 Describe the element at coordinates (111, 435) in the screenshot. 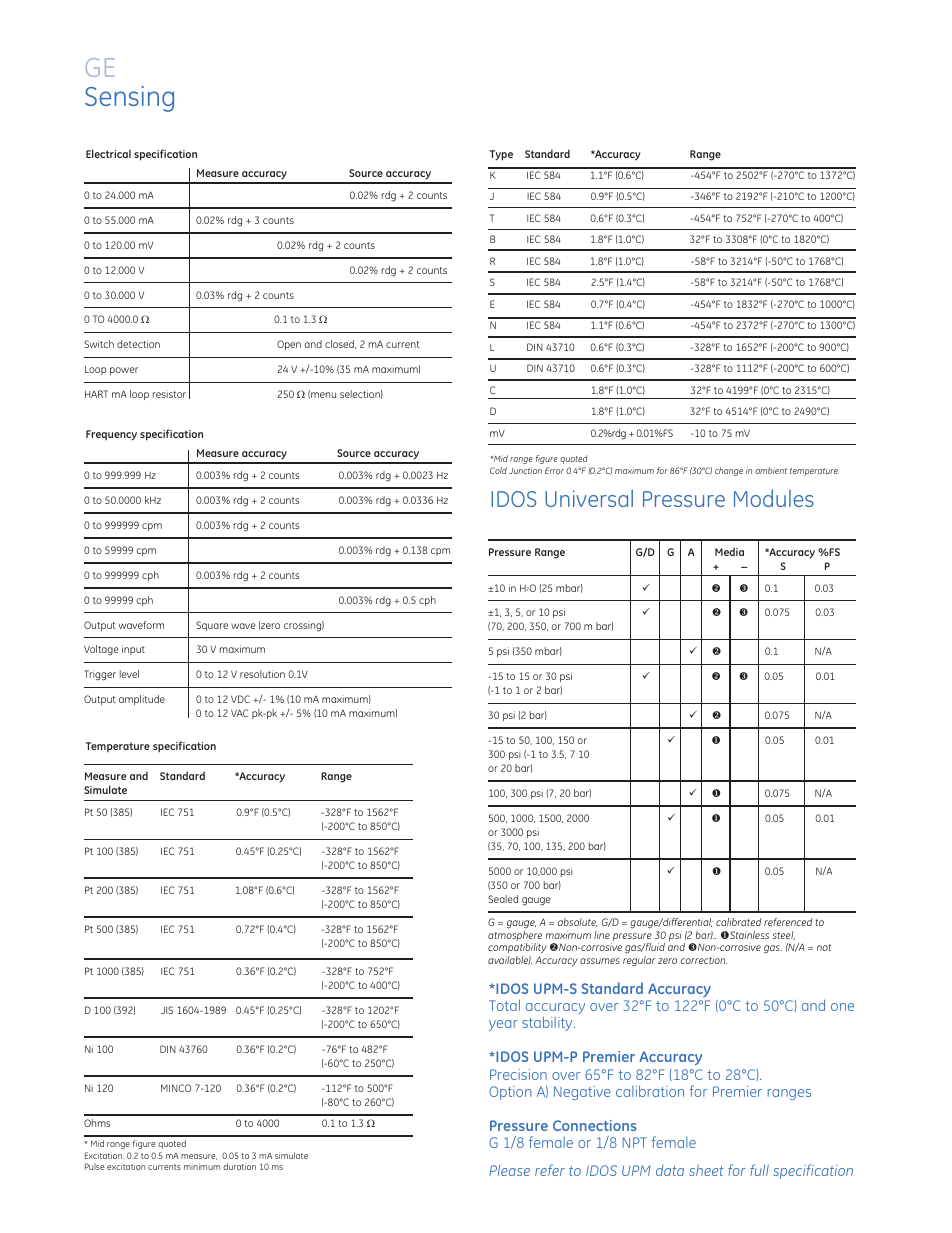

I see `Frequency` at that location.
